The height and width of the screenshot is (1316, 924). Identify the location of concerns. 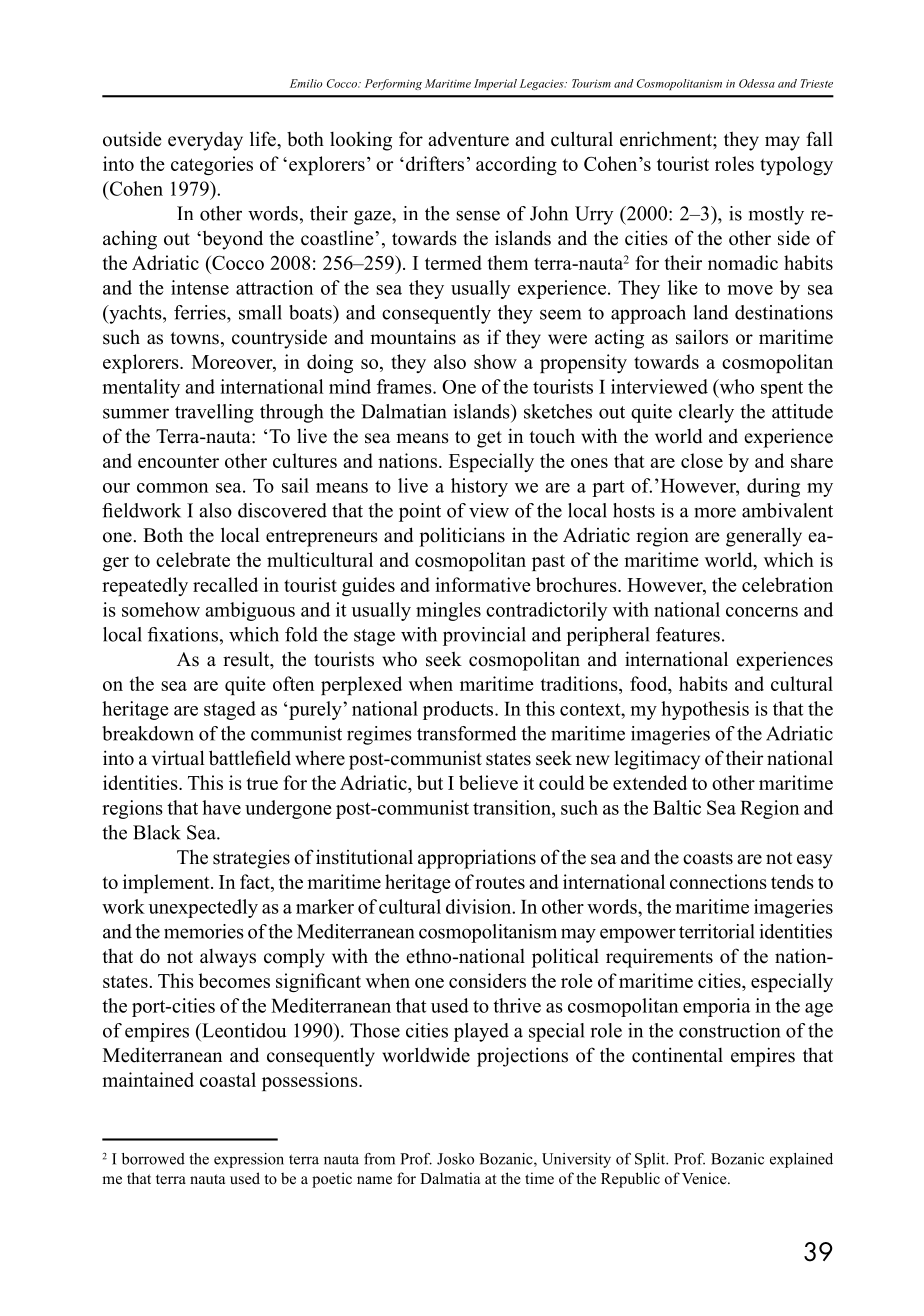
(762, 612).
